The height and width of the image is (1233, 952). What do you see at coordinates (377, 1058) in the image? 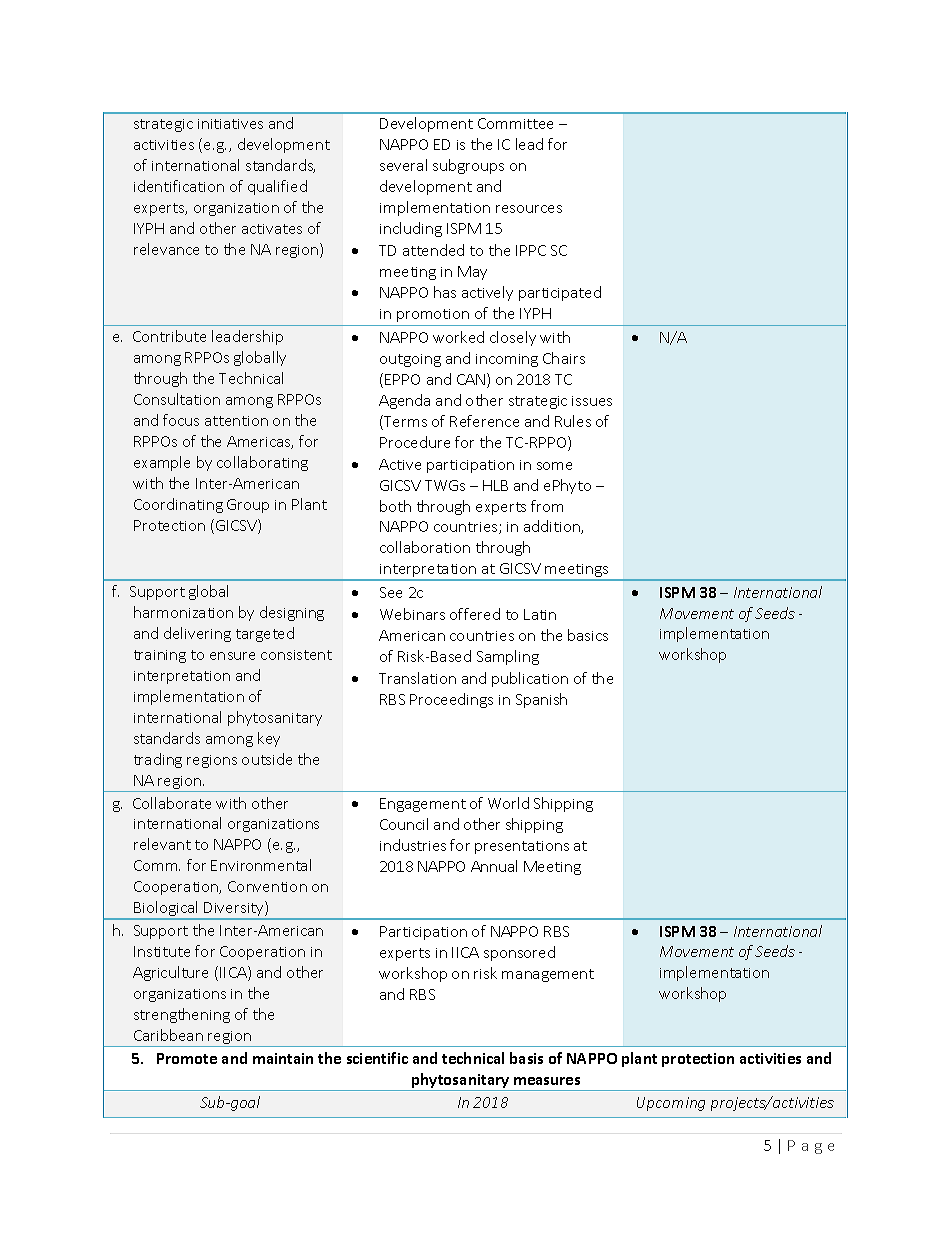
I see `scientific` at bounding box center [377, 1058].
